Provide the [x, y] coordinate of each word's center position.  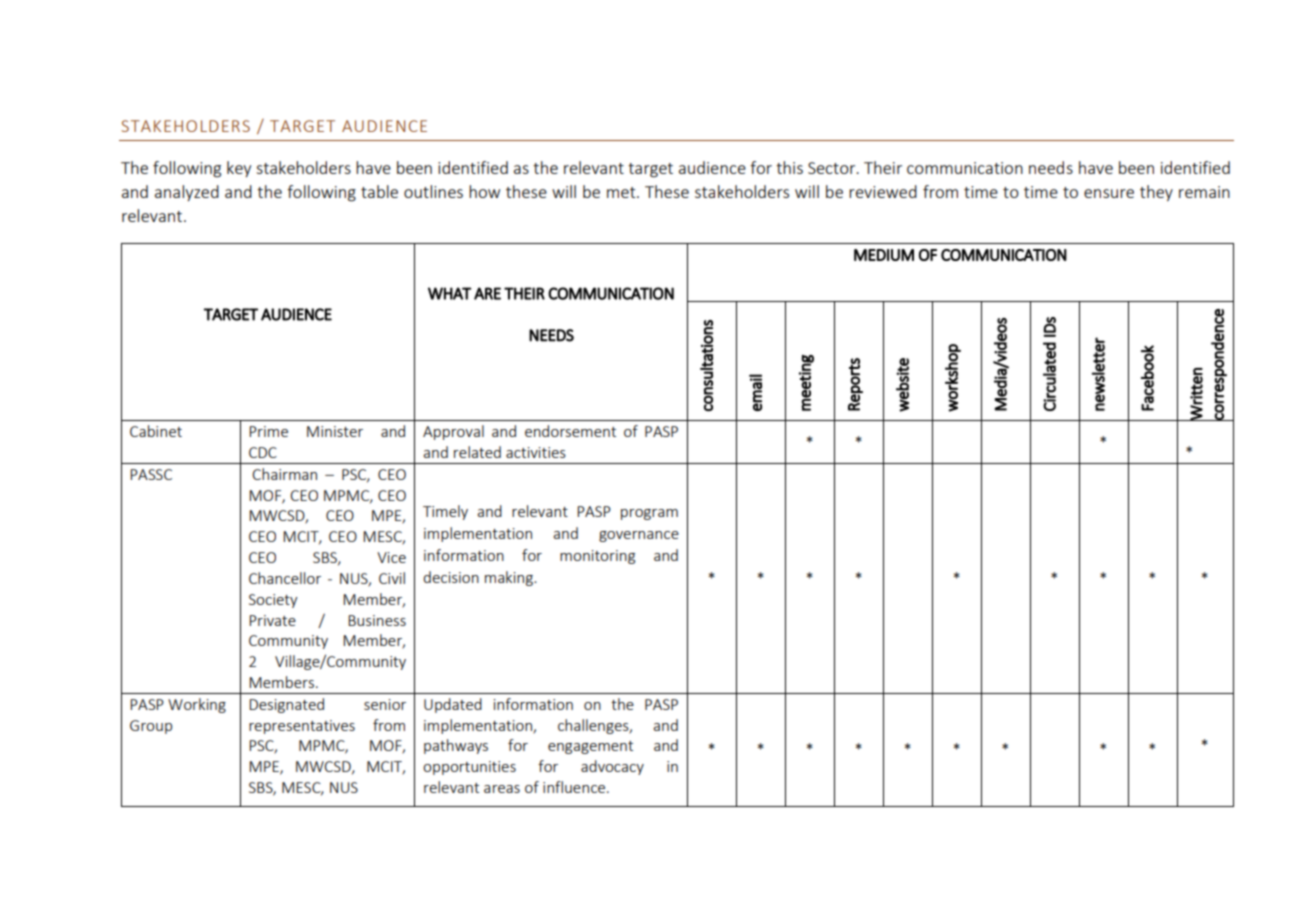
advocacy [612, 767]
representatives [302, 727]
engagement [590, 747]
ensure [1109, 193]
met [622, 192]
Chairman [284, 474]
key [239, 169]
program [649, 514]
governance [639, 536]
